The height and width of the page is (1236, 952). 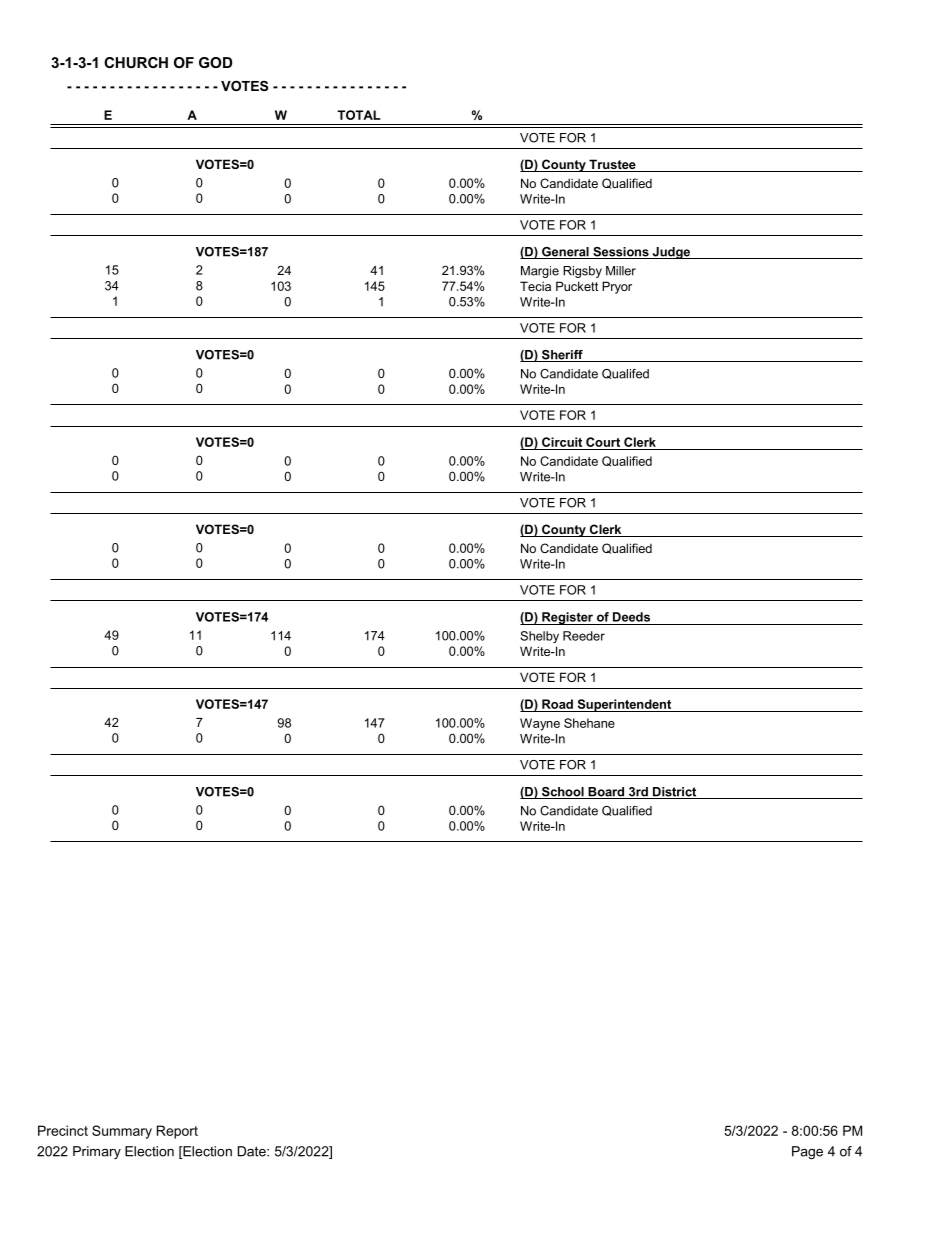 What do you see at coordinates (563, 793) in the page?
I see `School` at bounding box center [563, 793].
